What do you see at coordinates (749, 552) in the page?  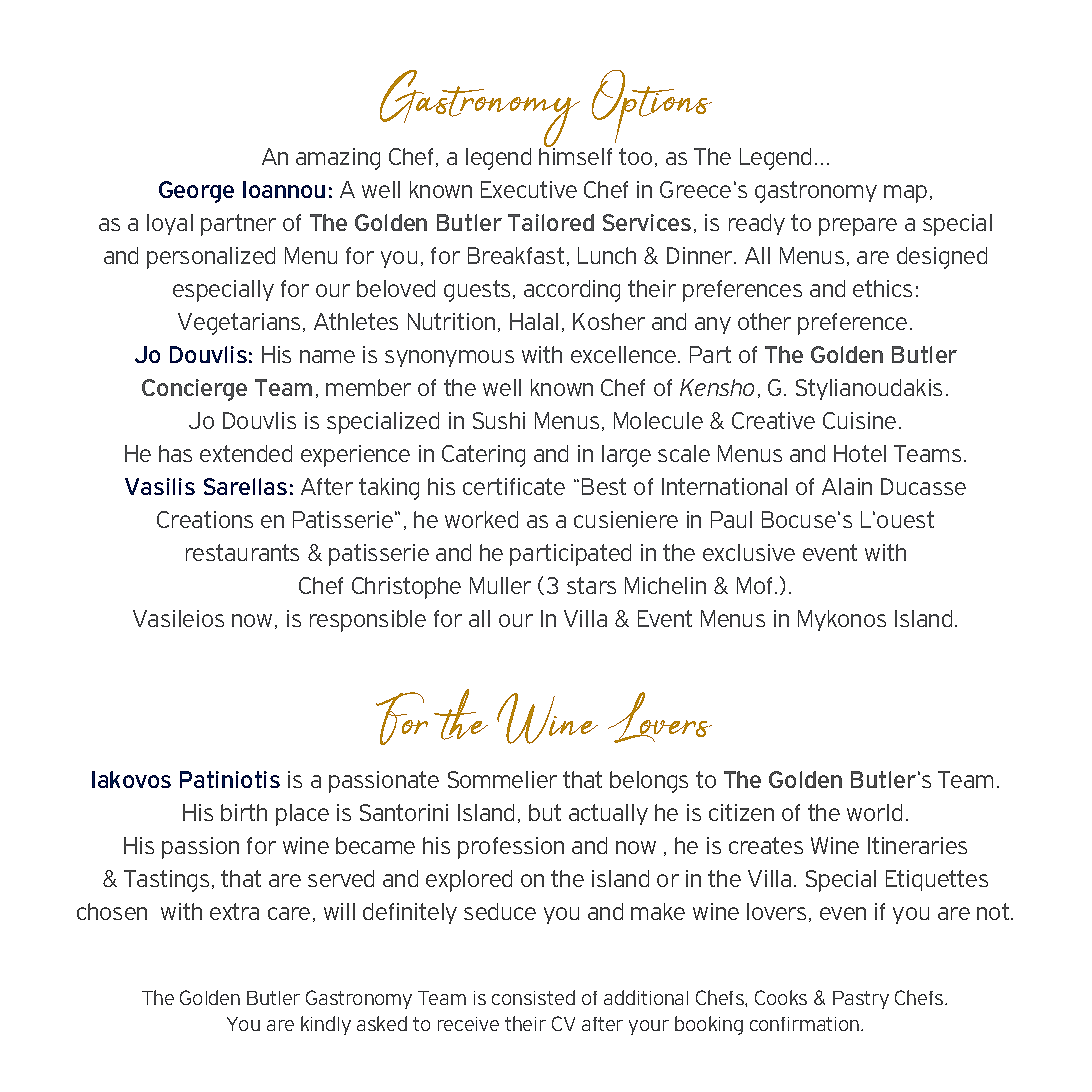 I see `exclusive` at bounding box center [749, 552].
